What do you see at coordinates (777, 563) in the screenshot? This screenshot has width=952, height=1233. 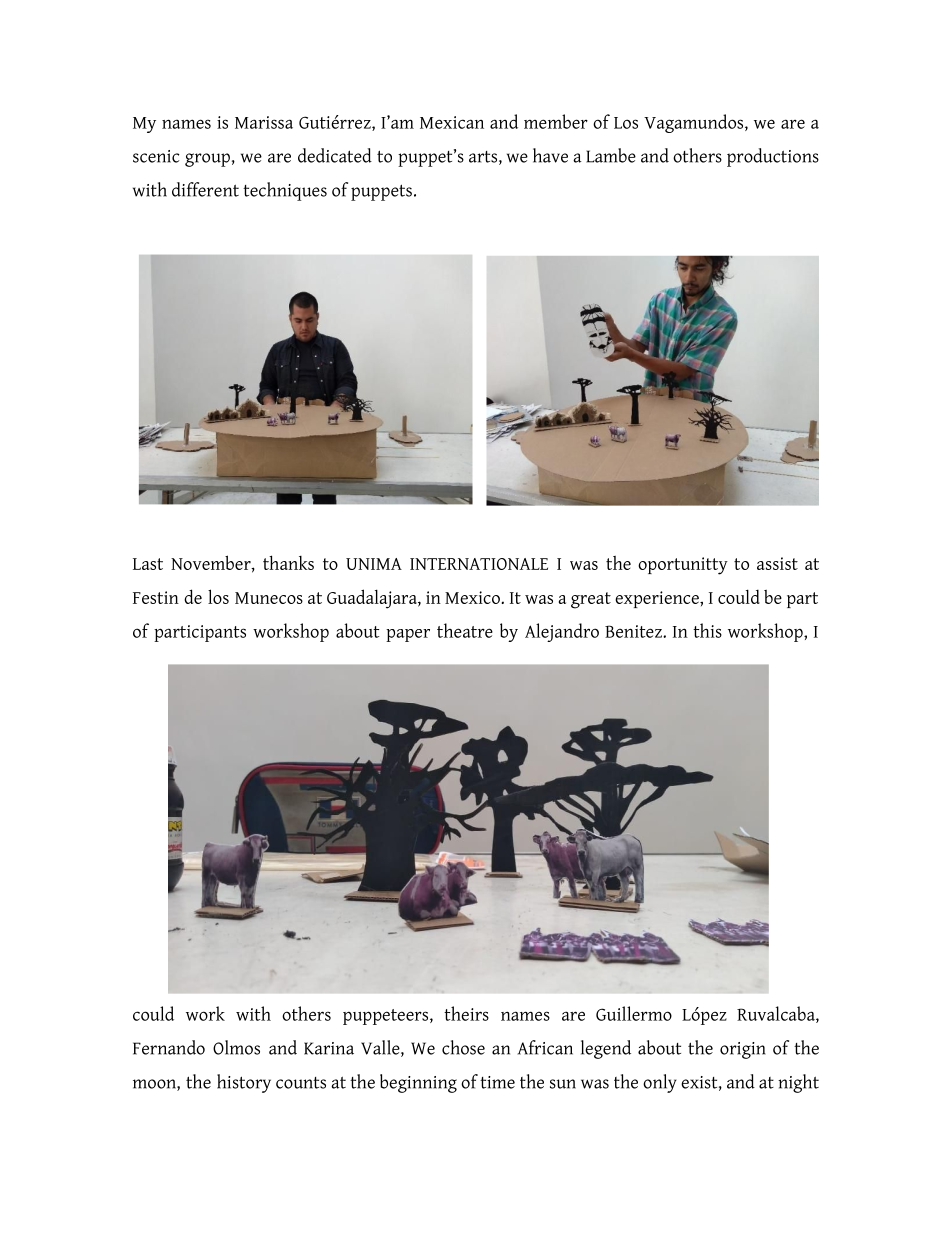 I see `assist` at bounding box center [777, 563].
